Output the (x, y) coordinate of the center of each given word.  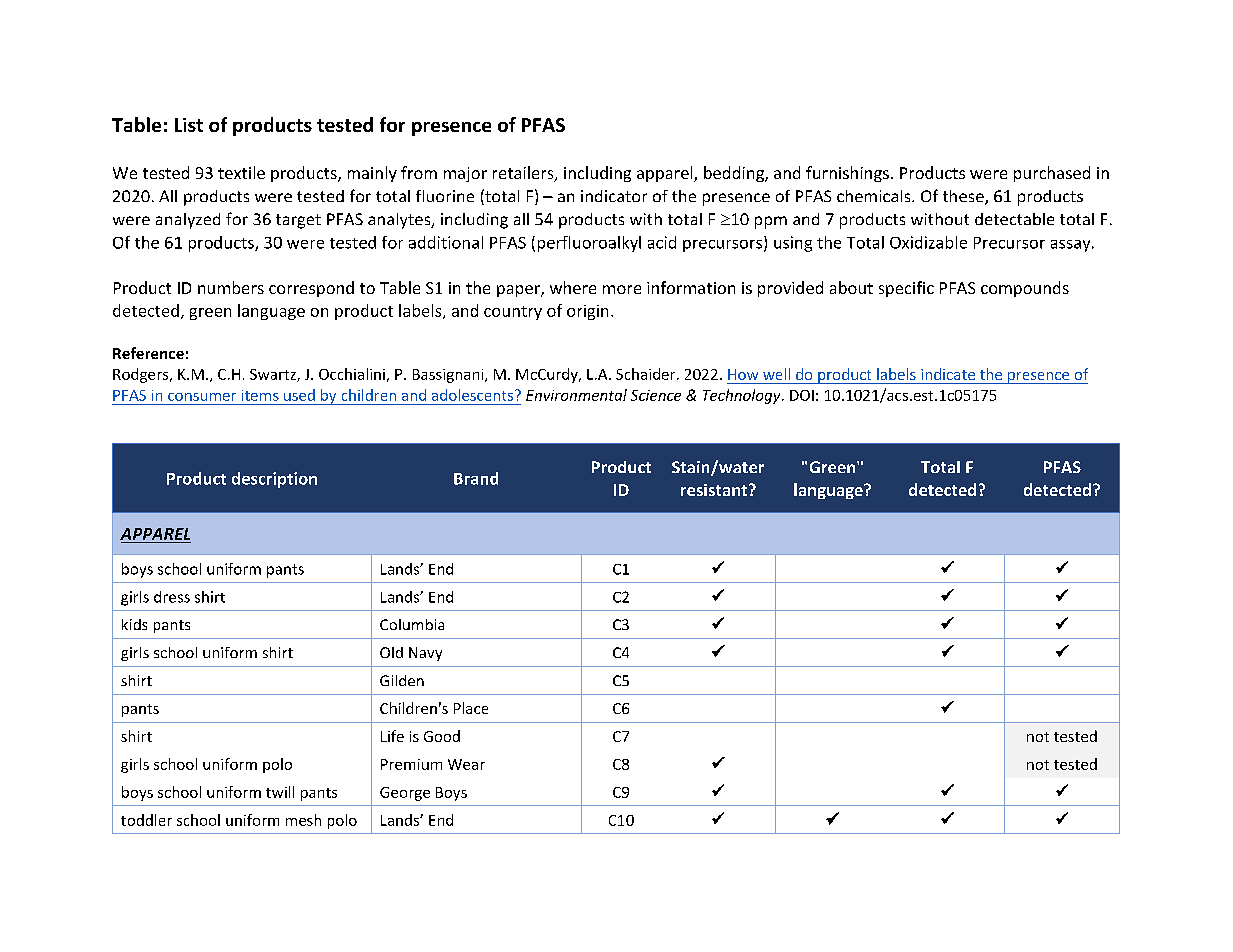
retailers (524, 174)
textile (241, 172)
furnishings (847, 174)
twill (280, 792)
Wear (466, 764)
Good (442, 736)
